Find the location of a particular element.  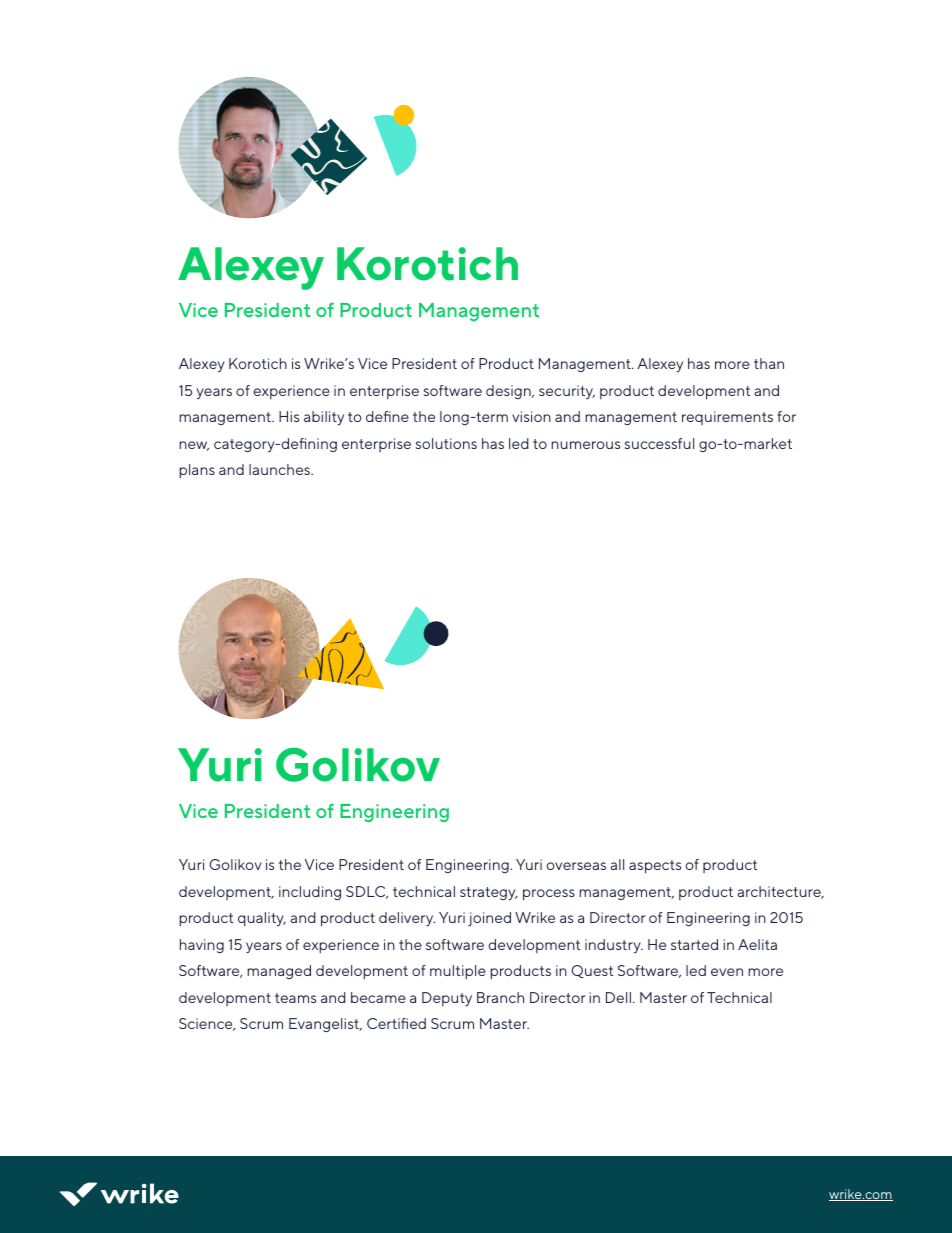

all is located at coordinates (617, 864).
